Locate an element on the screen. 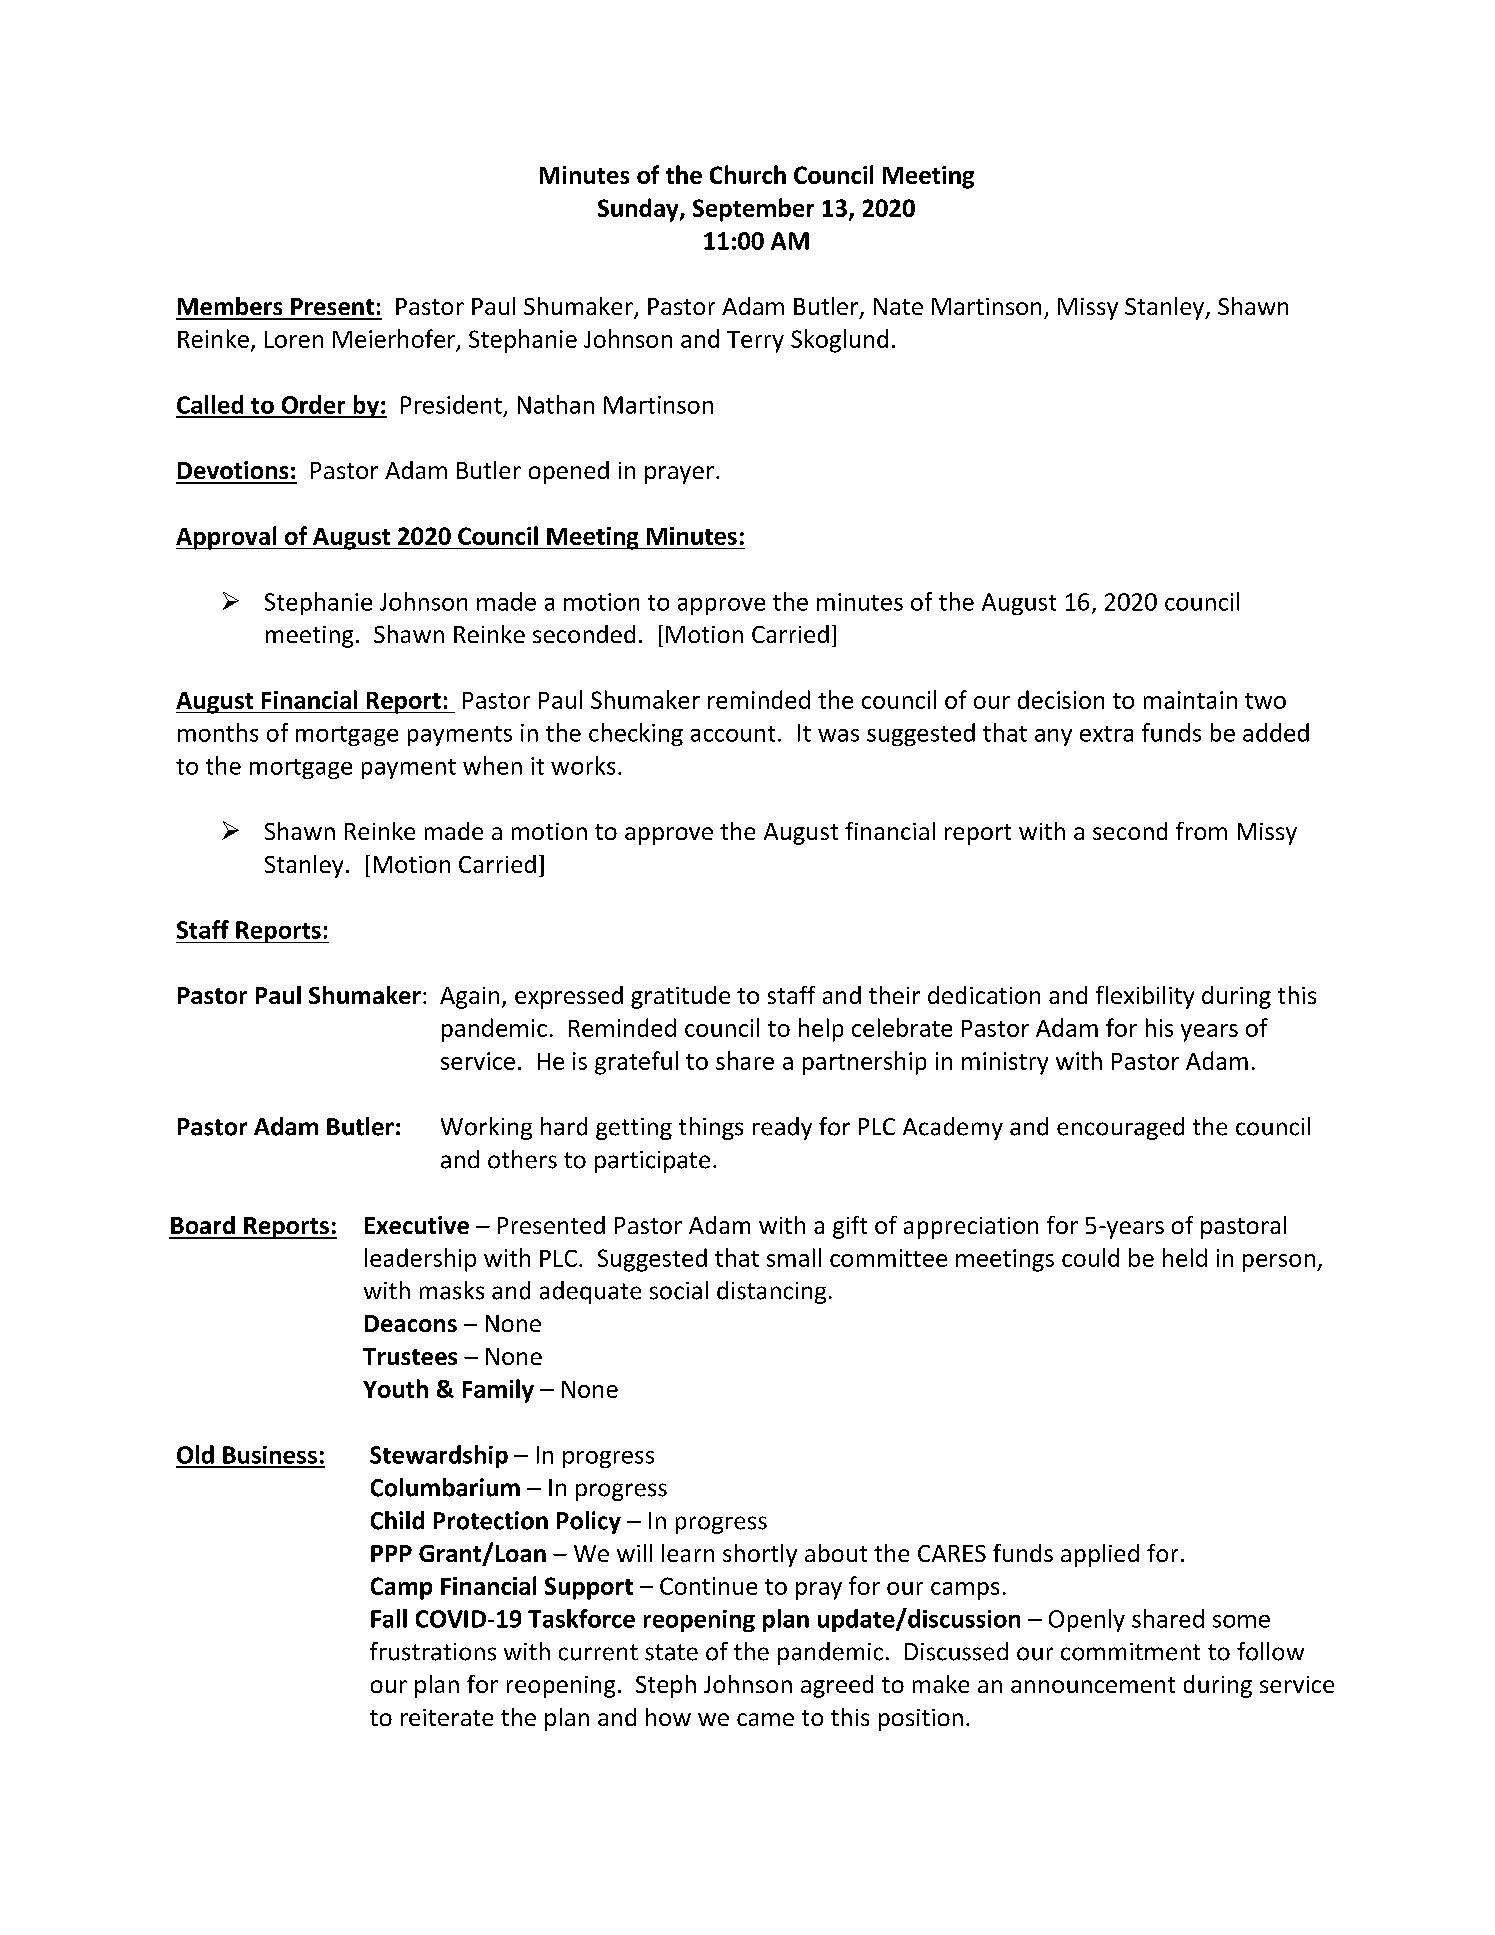 The image size is (1495, 1935). Loren is located at coordinates (294, 339).
